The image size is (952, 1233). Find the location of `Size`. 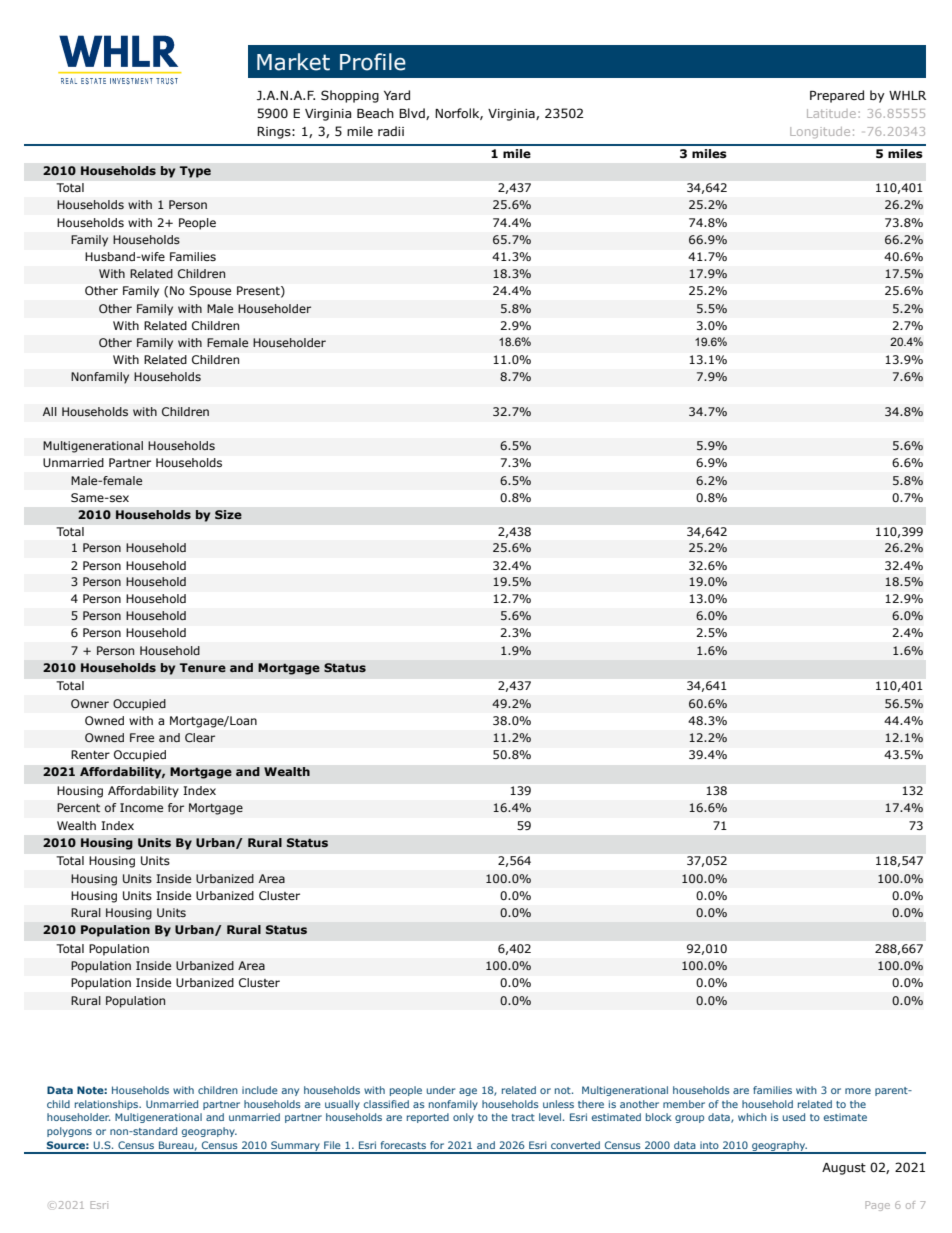

Size is located at coordinates (228, 515).
